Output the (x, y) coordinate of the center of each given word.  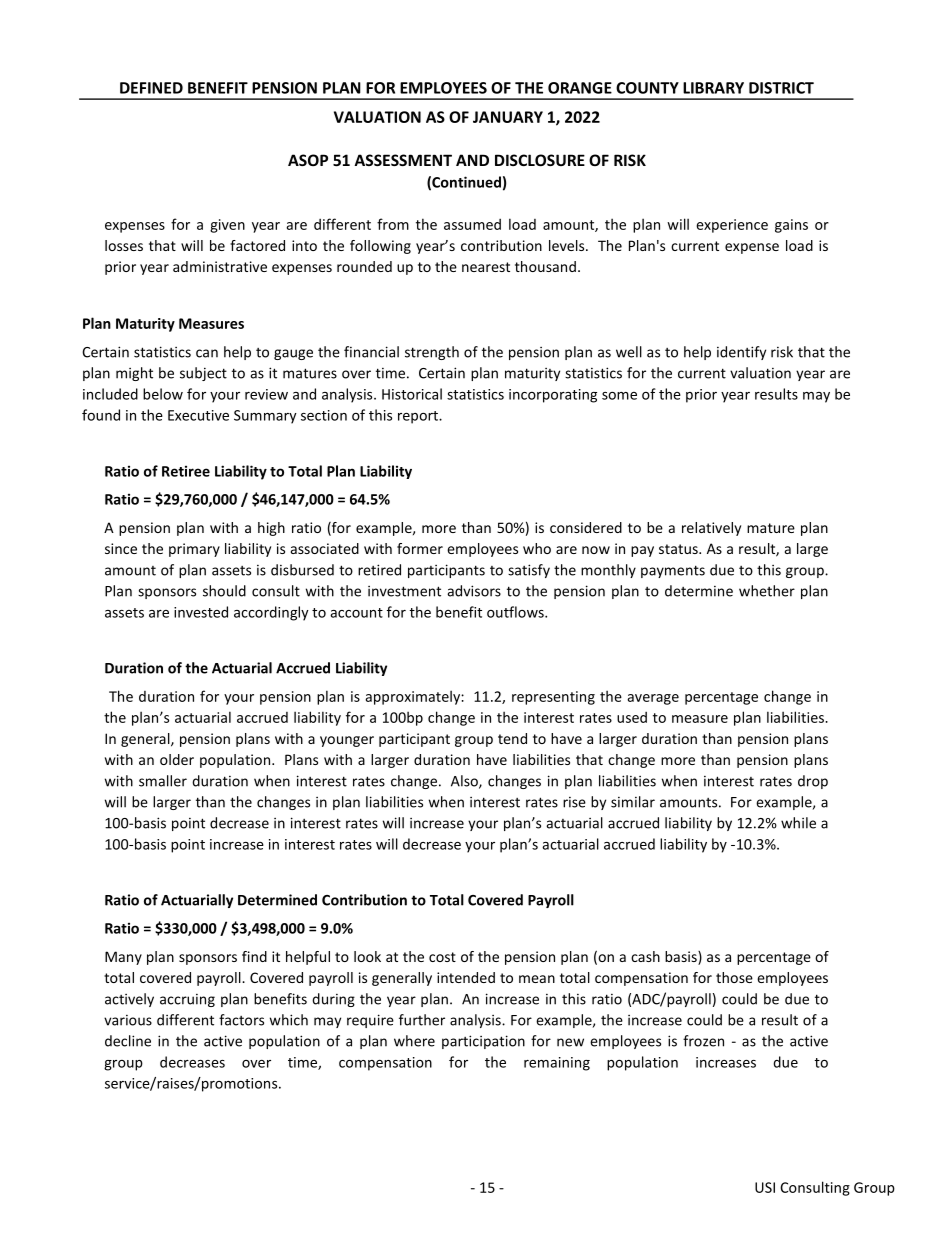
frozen (703, 1041)
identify (741, 353)
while (798, 823)
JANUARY (508, 117)
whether (767, 591)
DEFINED (151, 88)
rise (574, 802)
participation (483, 1042)
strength (432, 353)
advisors (474, 591)
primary (194, 550)
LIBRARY (713, 88)
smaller (163, 781)
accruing (187, 1000)
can (207, 353)
